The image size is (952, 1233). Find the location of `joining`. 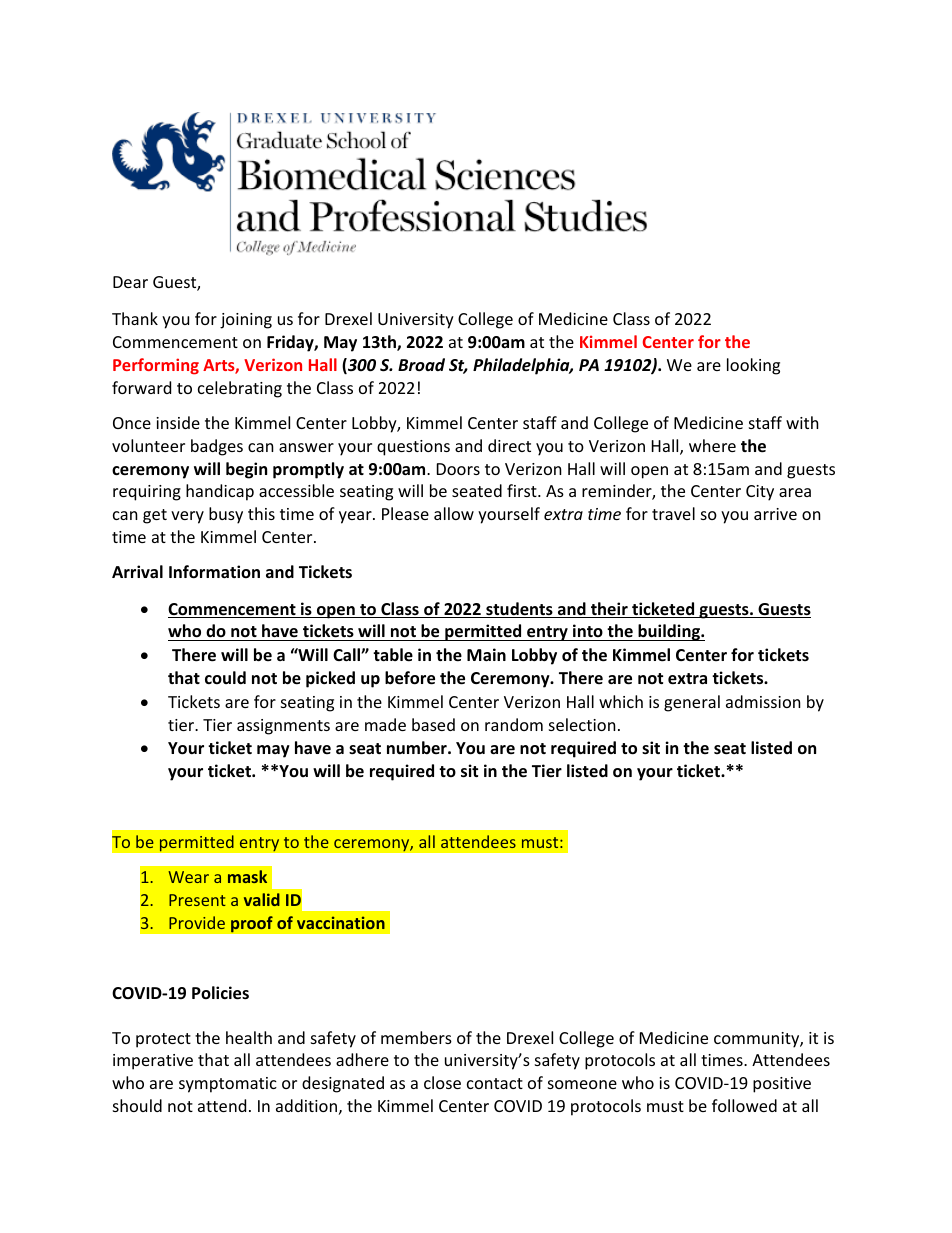

joining is located at coordinates (246, 321).
